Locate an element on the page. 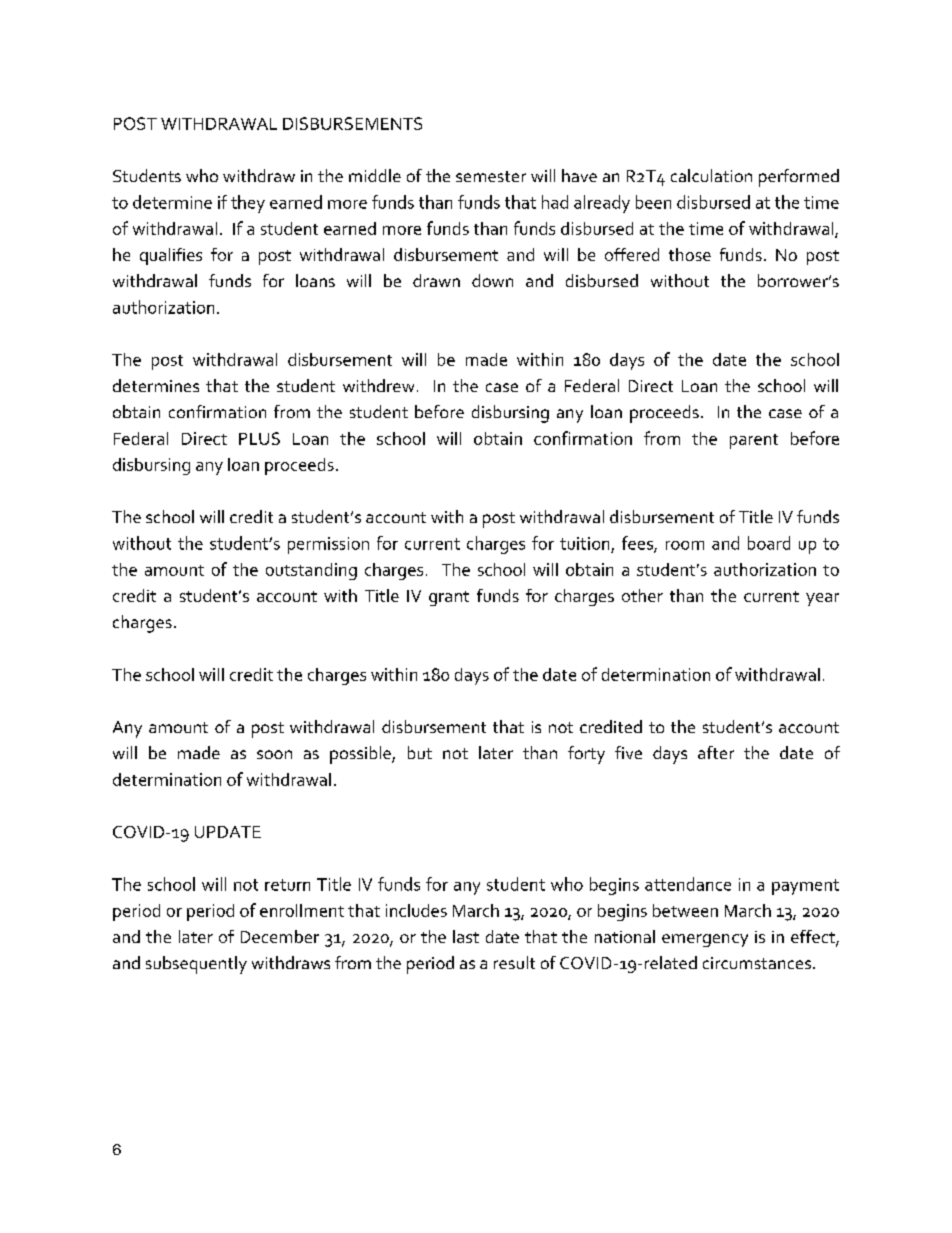  grant is located at coordinates (449, 598).
